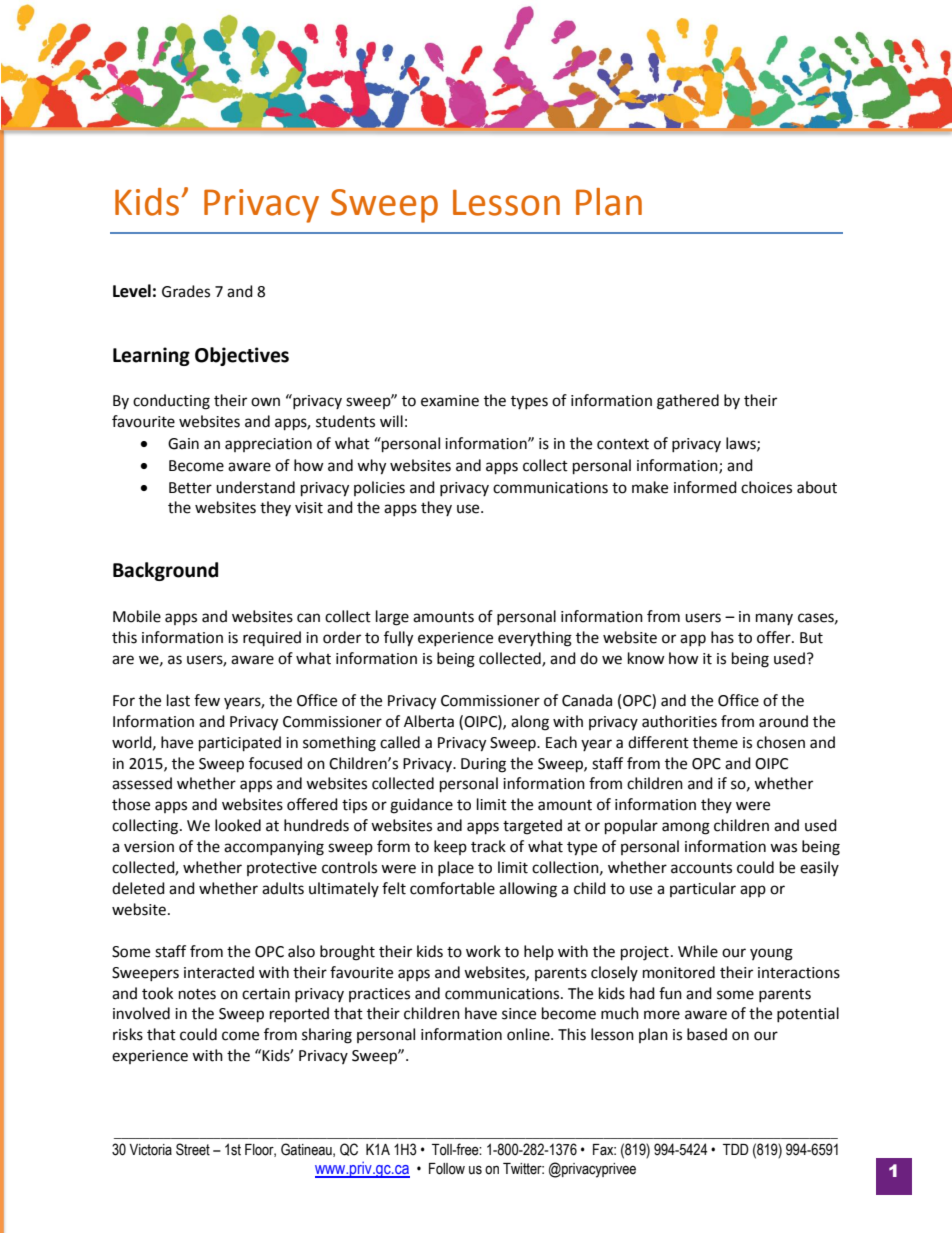 This page has height=1233, width=952. What do you see at coordinates (429, 721) in the page?
I see `Alberta` at bounding box center [429, 721].
